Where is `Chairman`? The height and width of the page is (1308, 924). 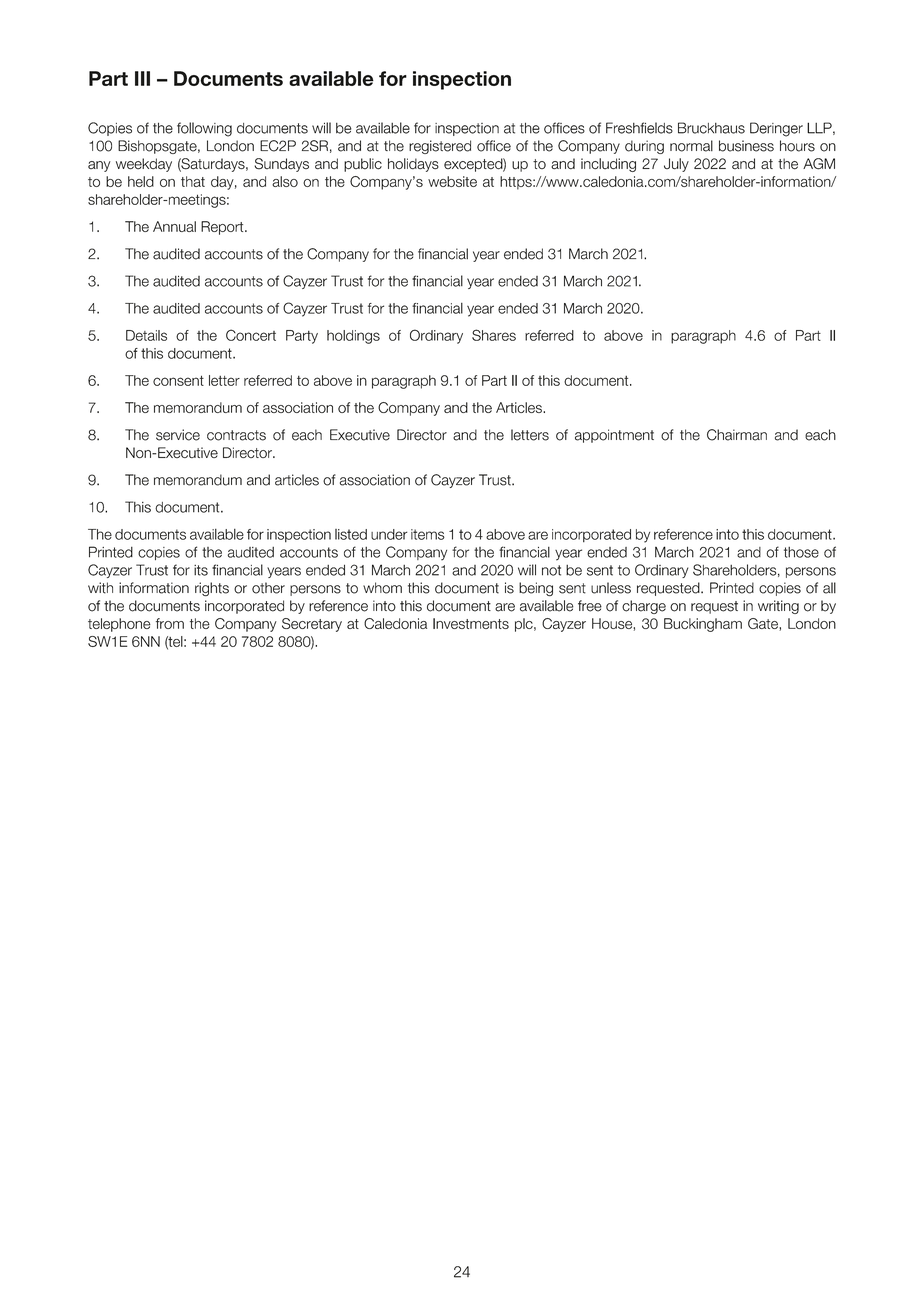
Chairman is located at coordinates (737, 435).
